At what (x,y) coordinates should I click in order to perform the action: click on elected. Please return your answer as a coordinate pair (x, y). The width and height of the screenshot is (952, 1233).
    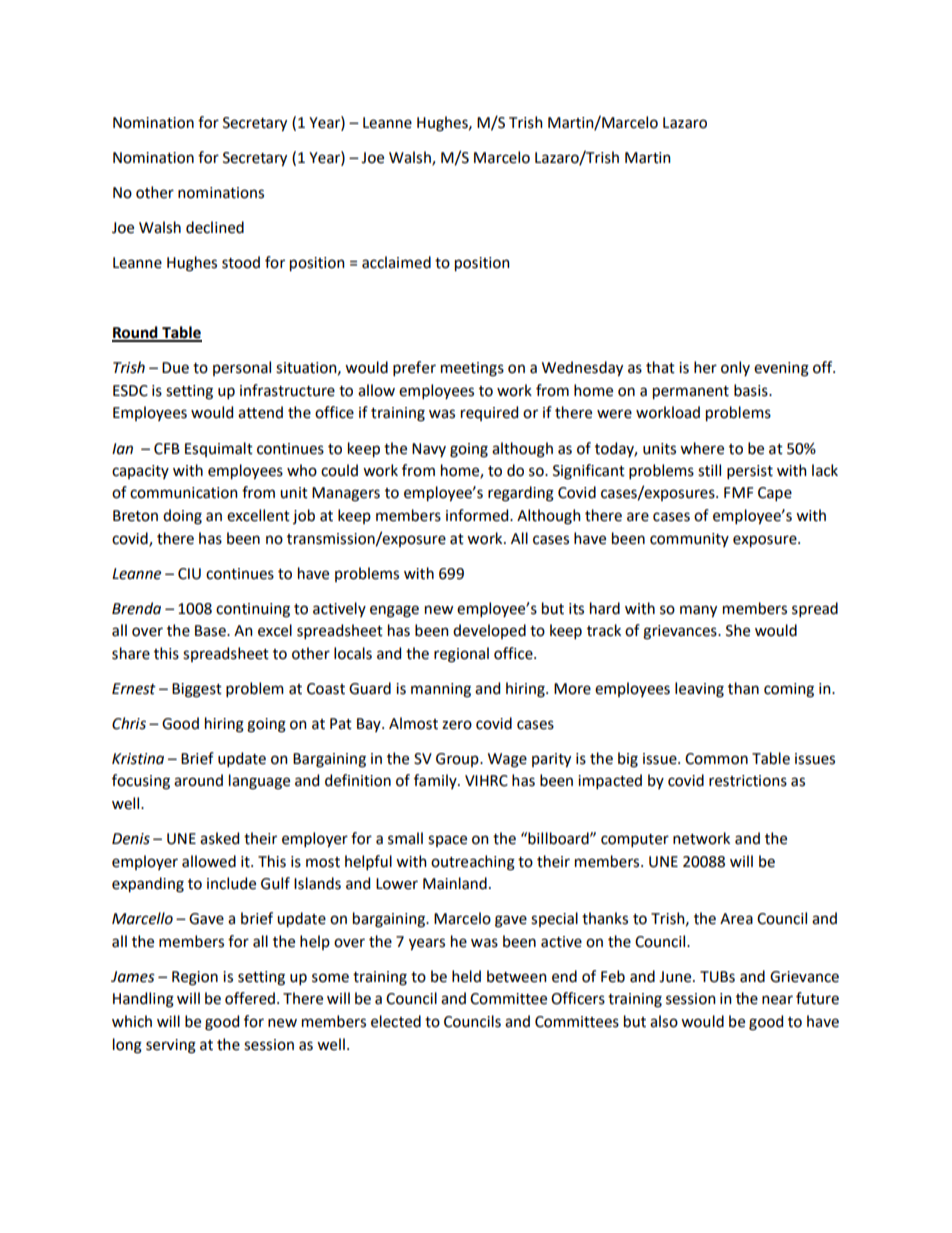
    Looking at the image, I should click on (396, 1021).
